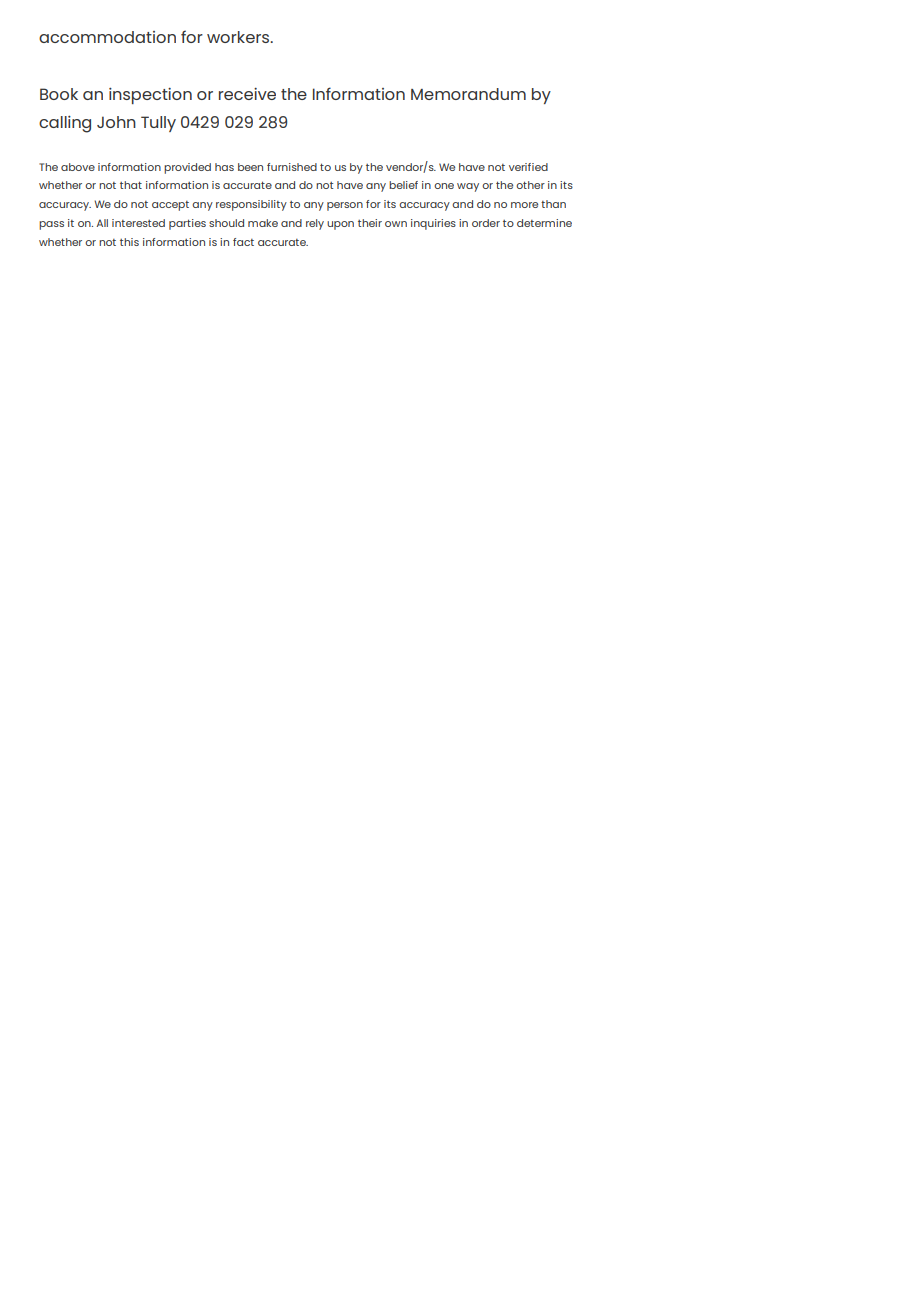 This image has height=1303, width=924. I want to click on verified, so click(528, 167).
